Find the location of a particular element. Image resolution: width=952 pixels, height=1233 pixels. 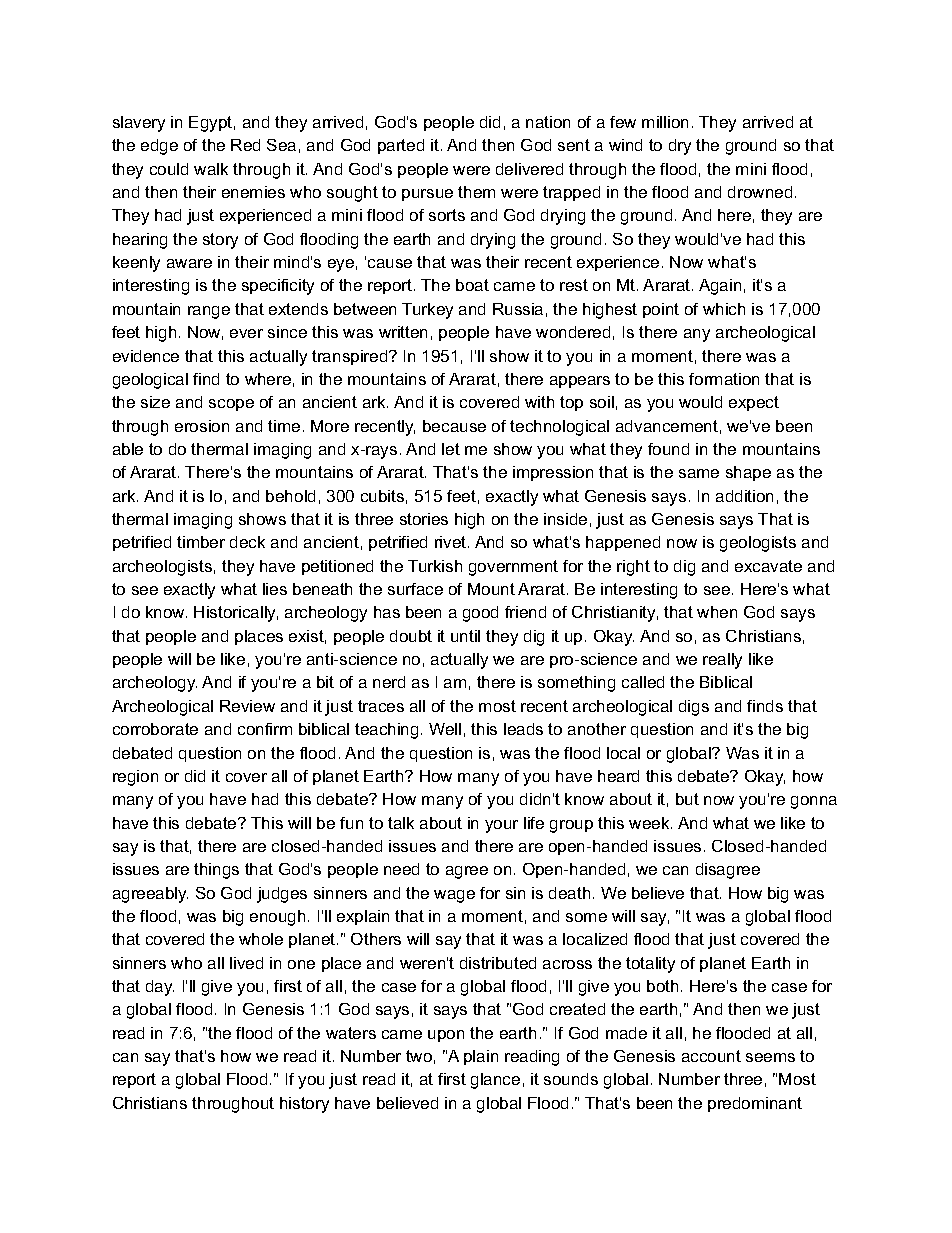

Historically is located at coordinates (236, 614).
